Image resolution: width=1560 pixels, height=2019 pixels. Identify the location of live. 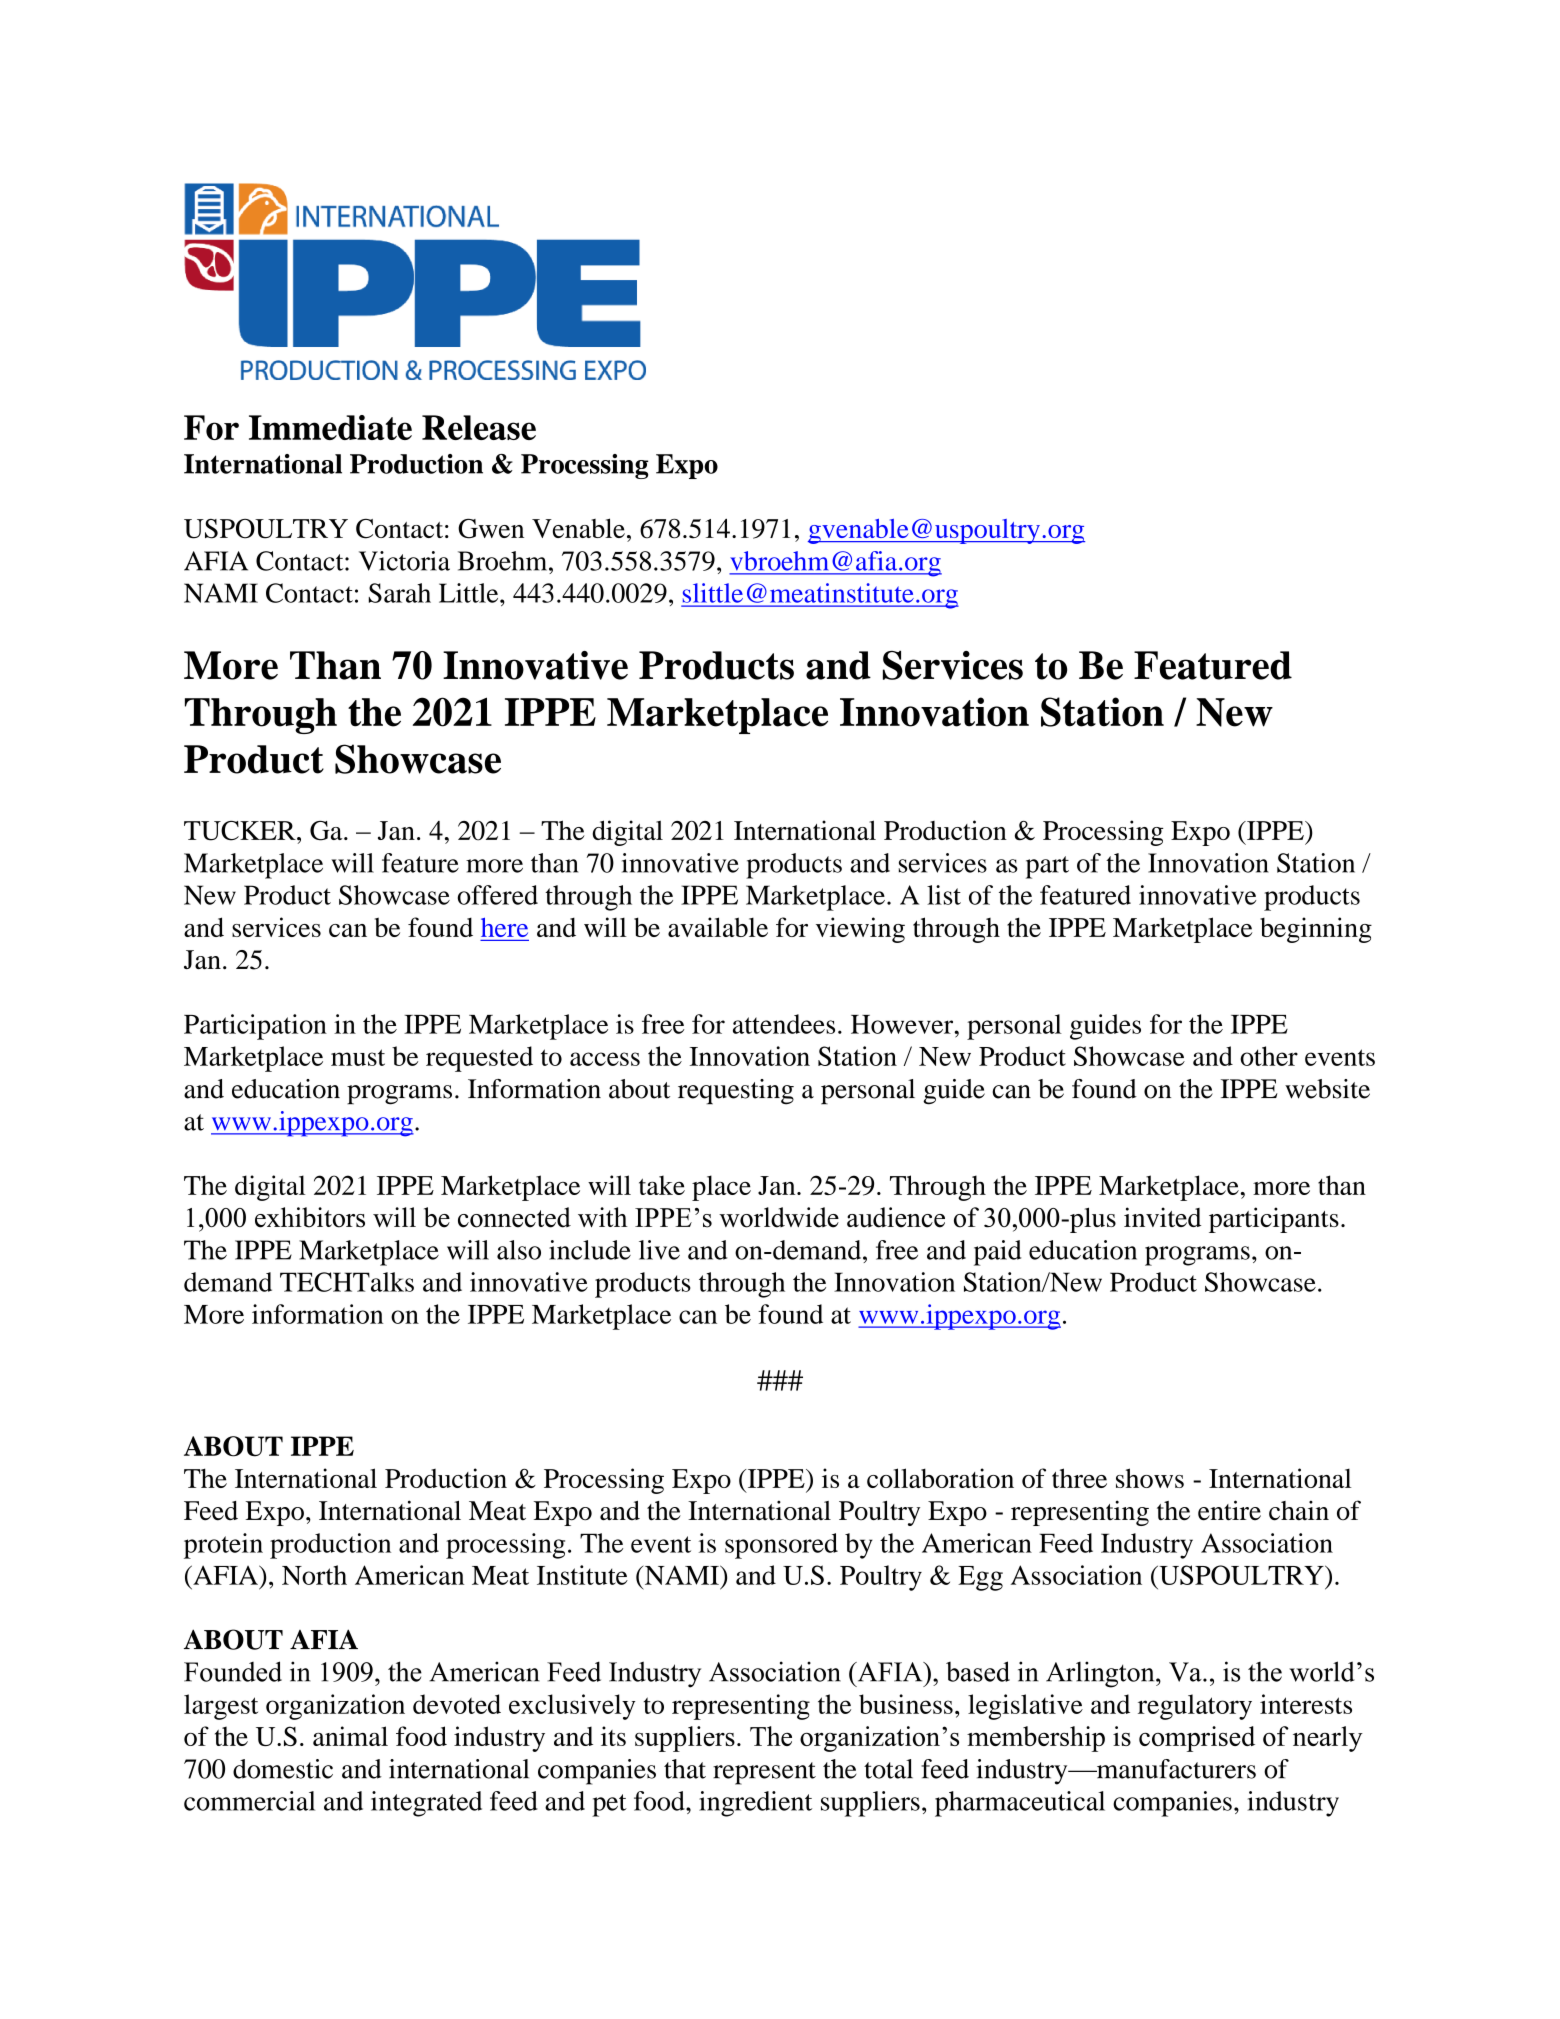
(659, 1250).
